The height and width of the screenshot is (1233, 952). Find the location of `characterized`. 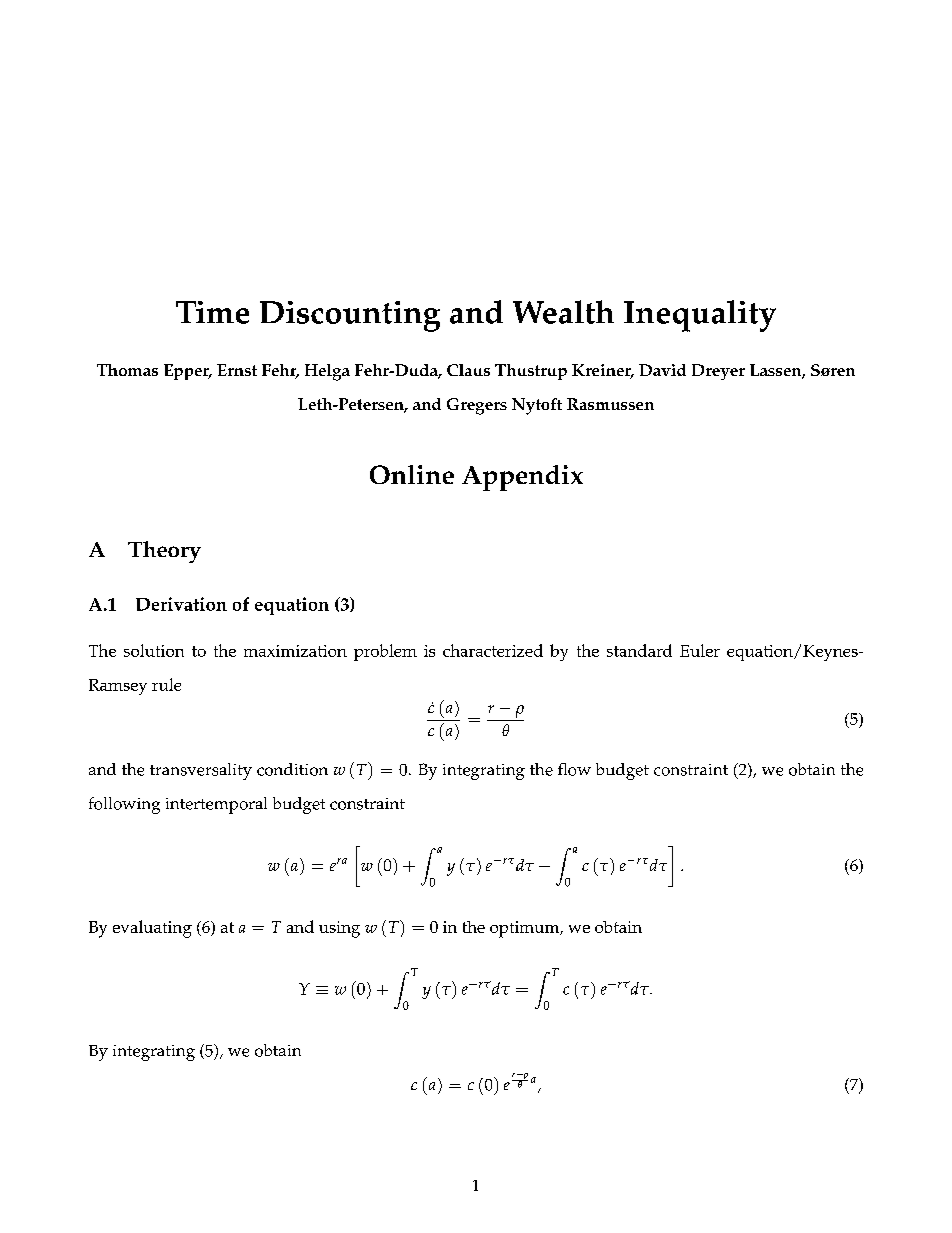

characterized is located at coordinates (493, 650).
